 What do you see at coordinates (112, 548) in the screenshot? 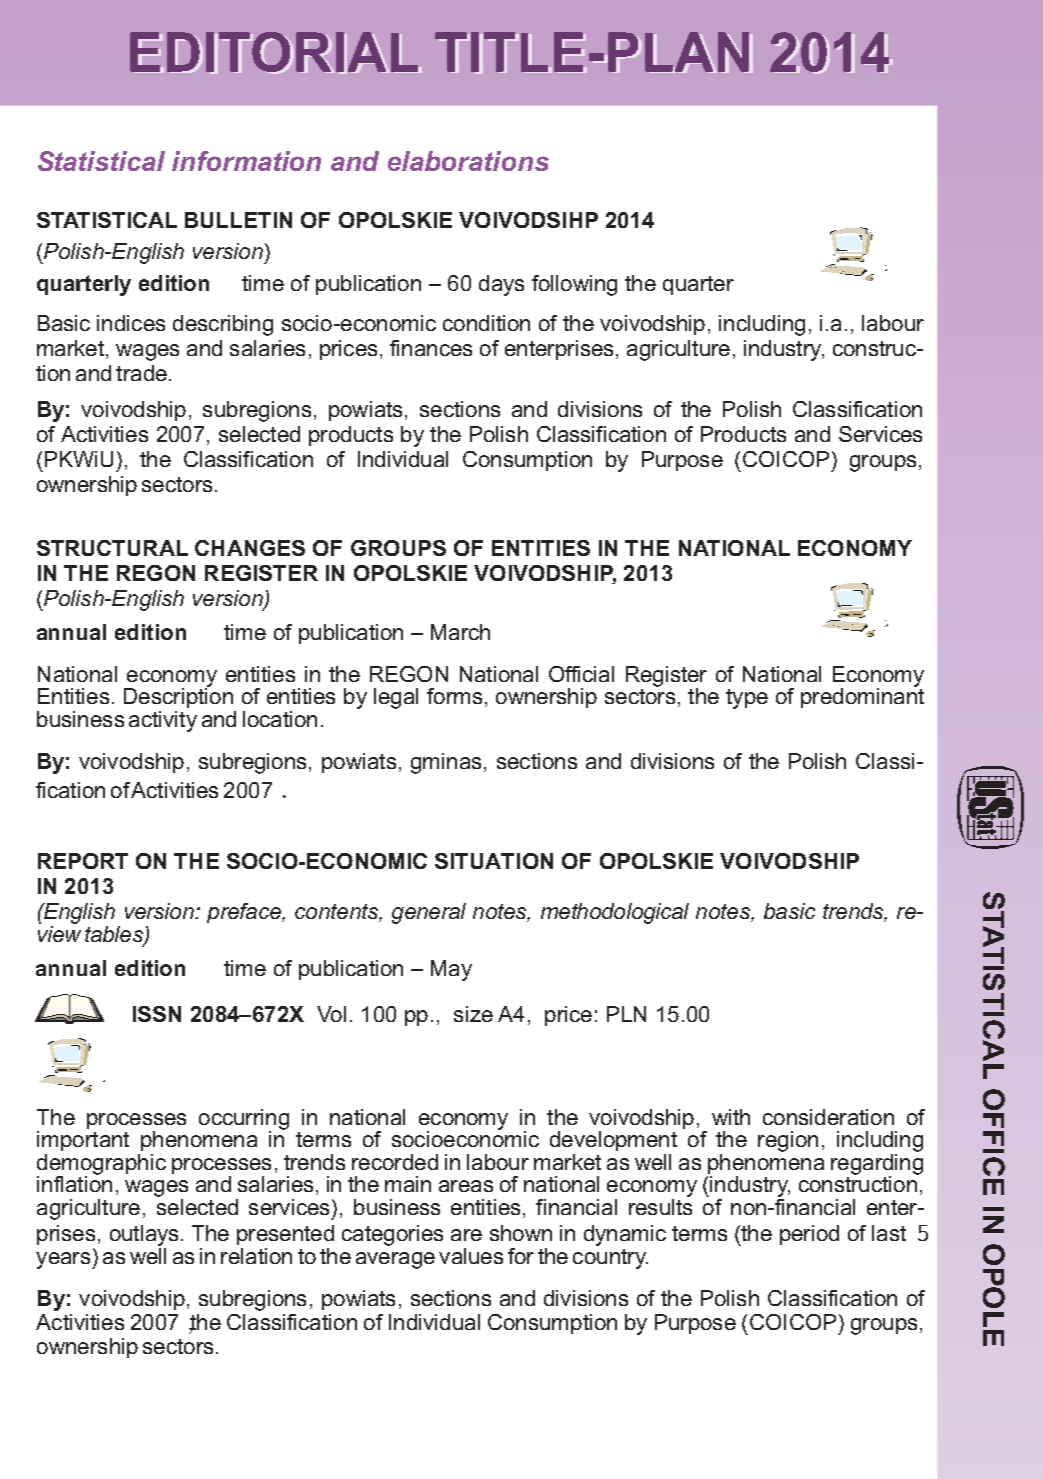
I see `STRUCTURAL` at bounding box center [112, 548].
